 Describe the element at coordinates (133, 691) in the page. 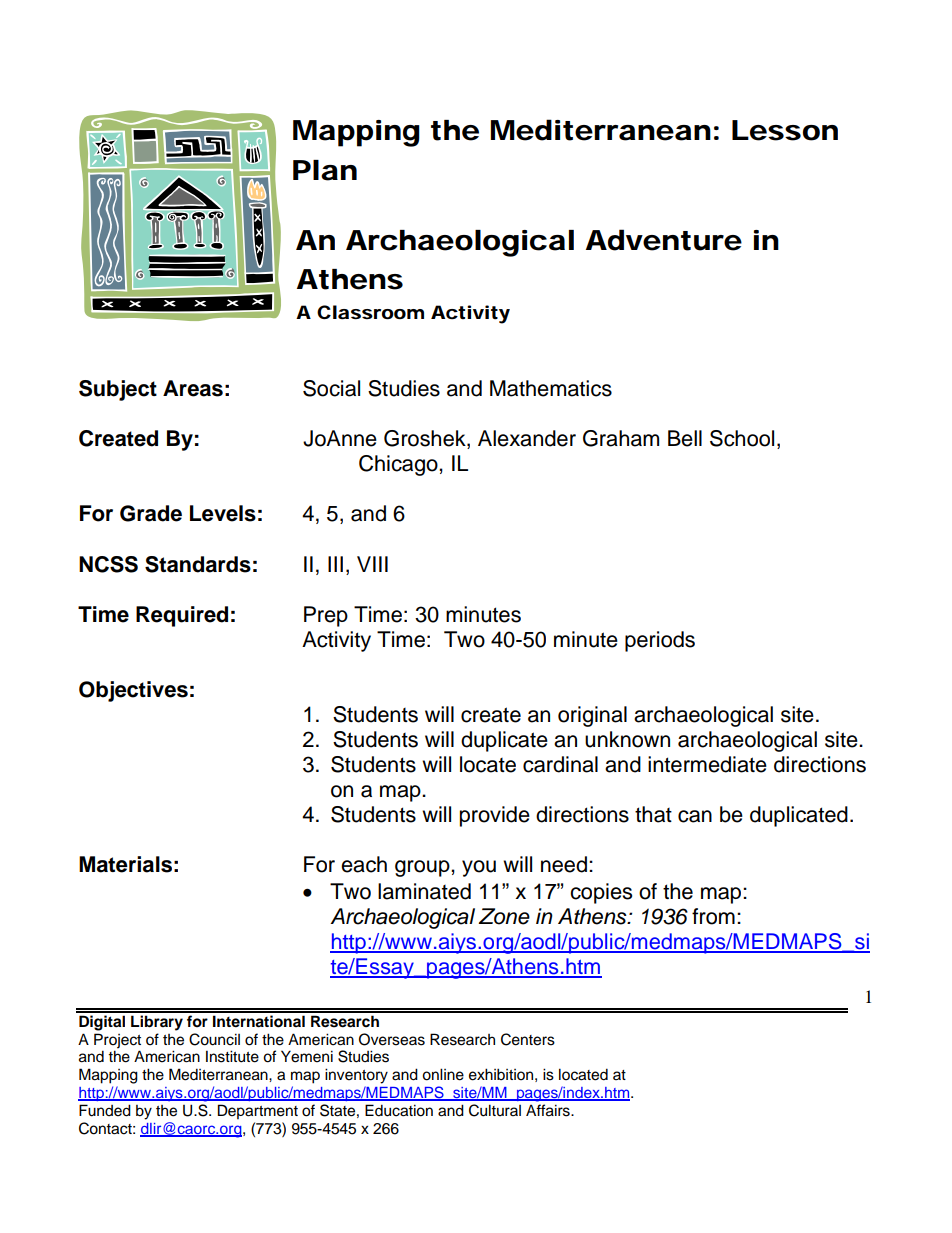

I see `Objectives` at that location.
